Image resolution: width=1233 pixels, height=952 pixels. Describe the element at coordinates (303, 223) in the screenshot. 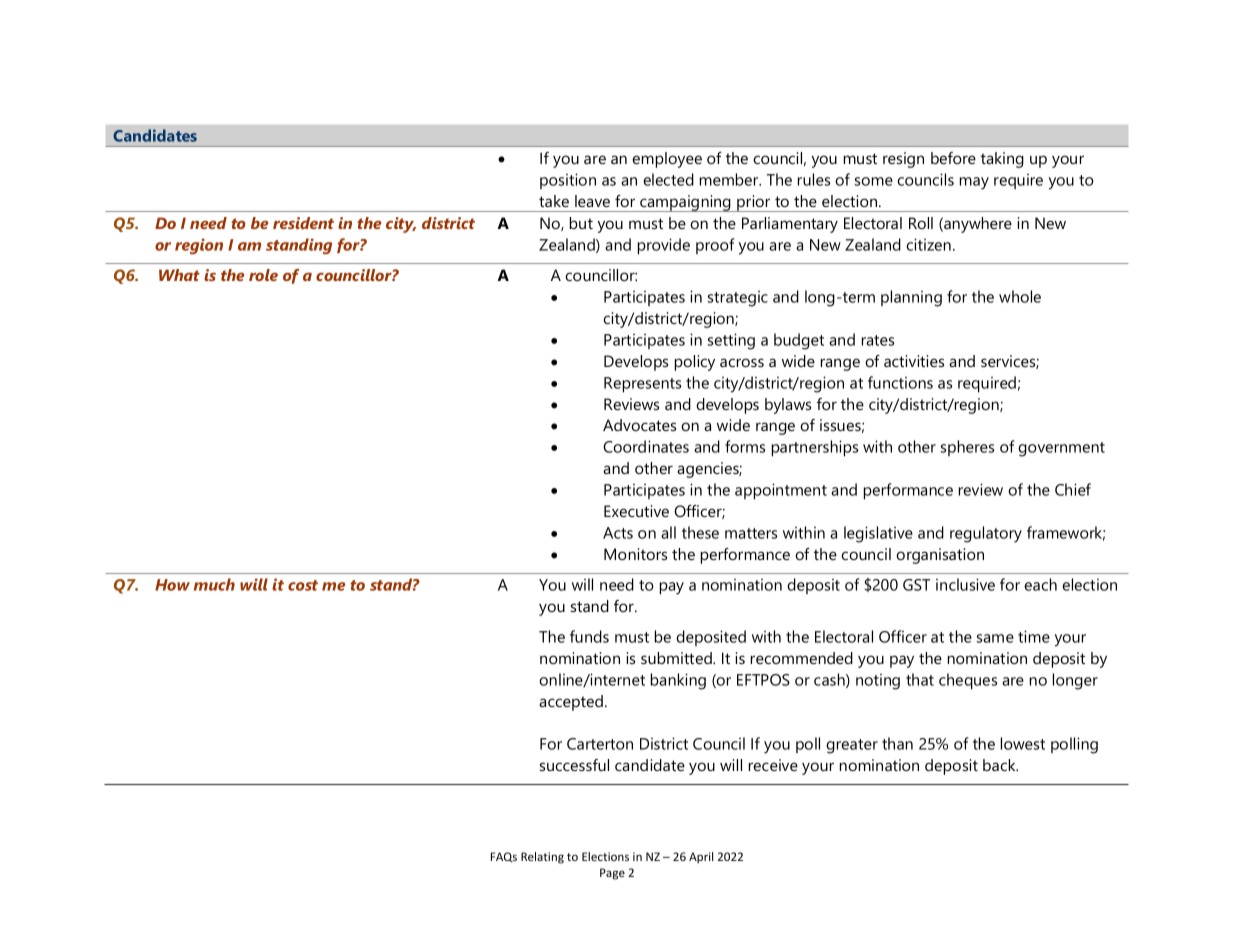

I see `resident` at that location.
